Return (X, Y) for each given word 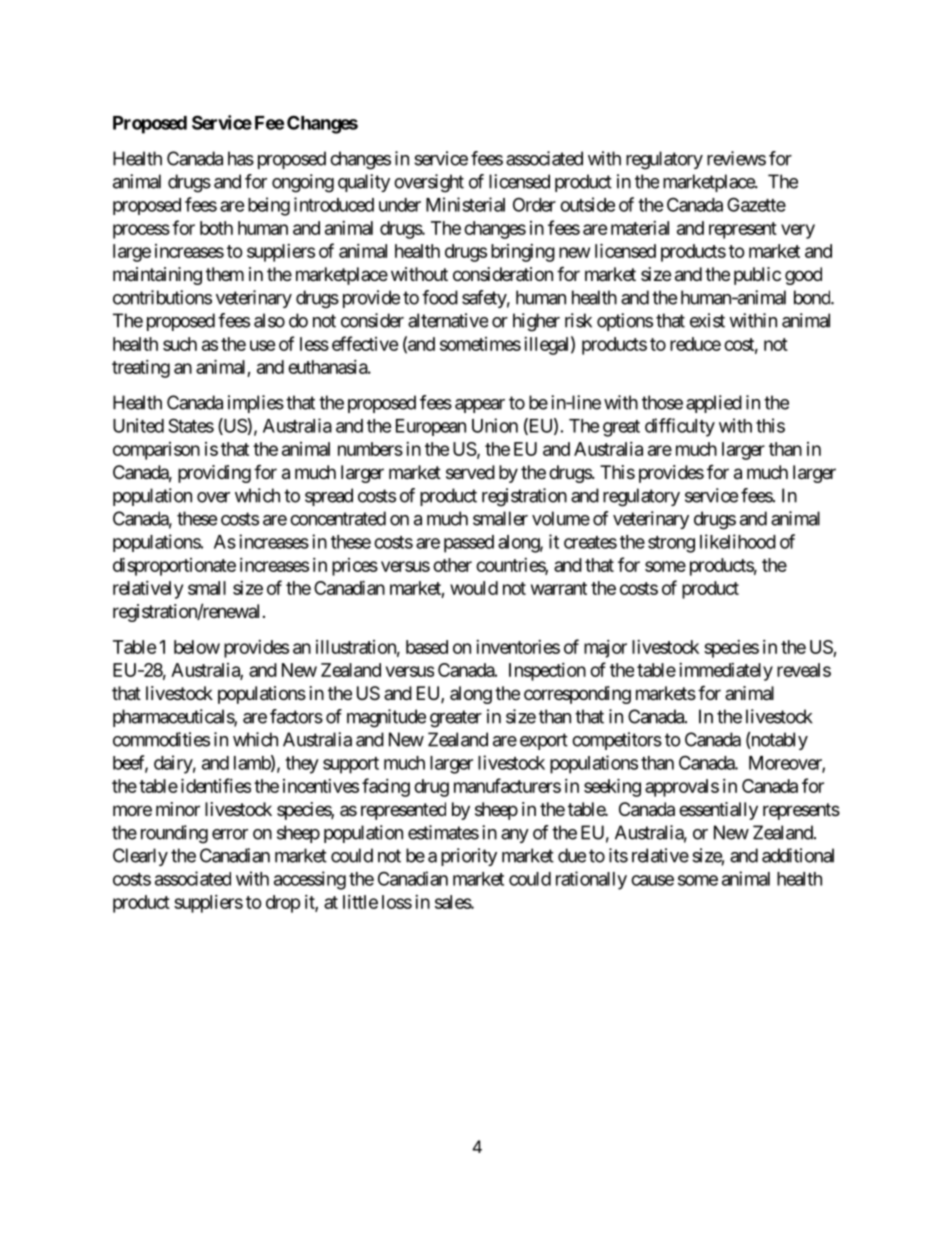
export (544, 741)
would (474, 588)
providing (214, 474)
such (180, 344)
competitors (617, 741)
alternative (448, 320)
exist (707, 320)
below (197, 647)
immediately (726, 672)
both (216, 228)
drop (283, 904)
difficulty (680, 427)
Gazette (756, 204)
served (470, 472)
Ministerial (465, 204)
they (302, 765)
